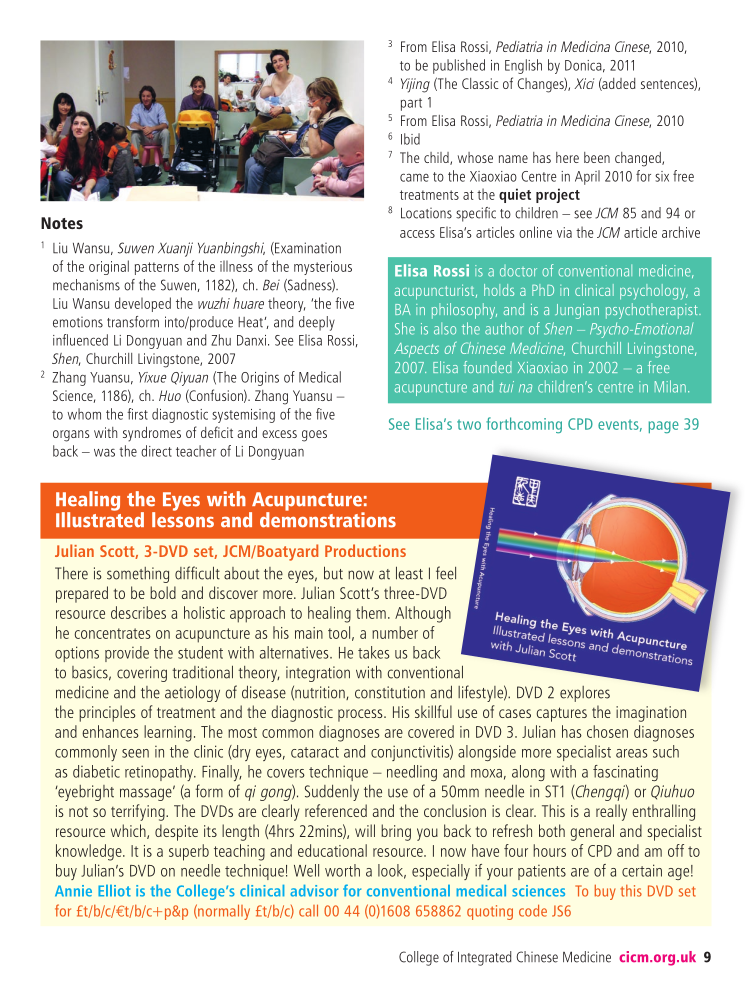 The width and height of the screenshot is (752, 1000). What do you see at coordinates (664, 427) in the screenshot?
I see `page` at bounding box center [664, 427].
